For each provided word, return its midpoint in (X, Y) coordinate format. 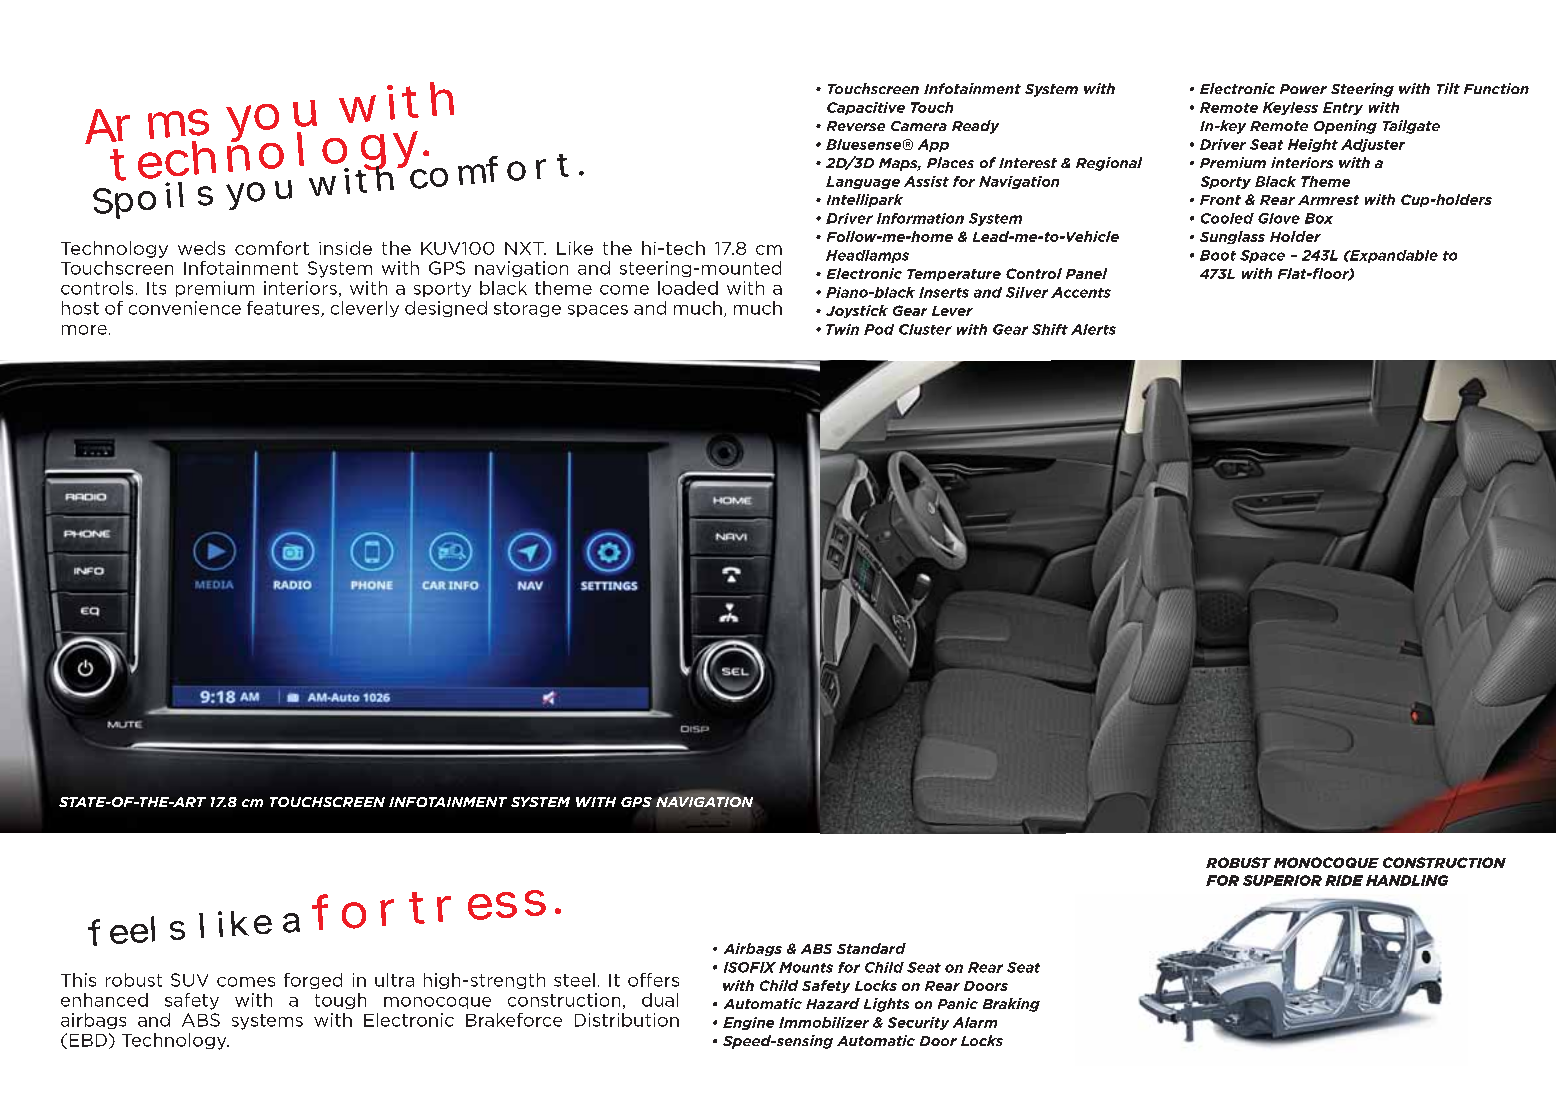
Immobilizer (824, 1022)
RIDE (1344, 880)
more (84, 330)
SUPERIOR (1282, 880)
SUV (189, 980)
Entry (1343, 108)
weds (201, 248)
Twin (842, 329)
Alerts (1093, 329)
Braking (1011, 1005)
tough (340, 1001)
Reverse (856, 126)
